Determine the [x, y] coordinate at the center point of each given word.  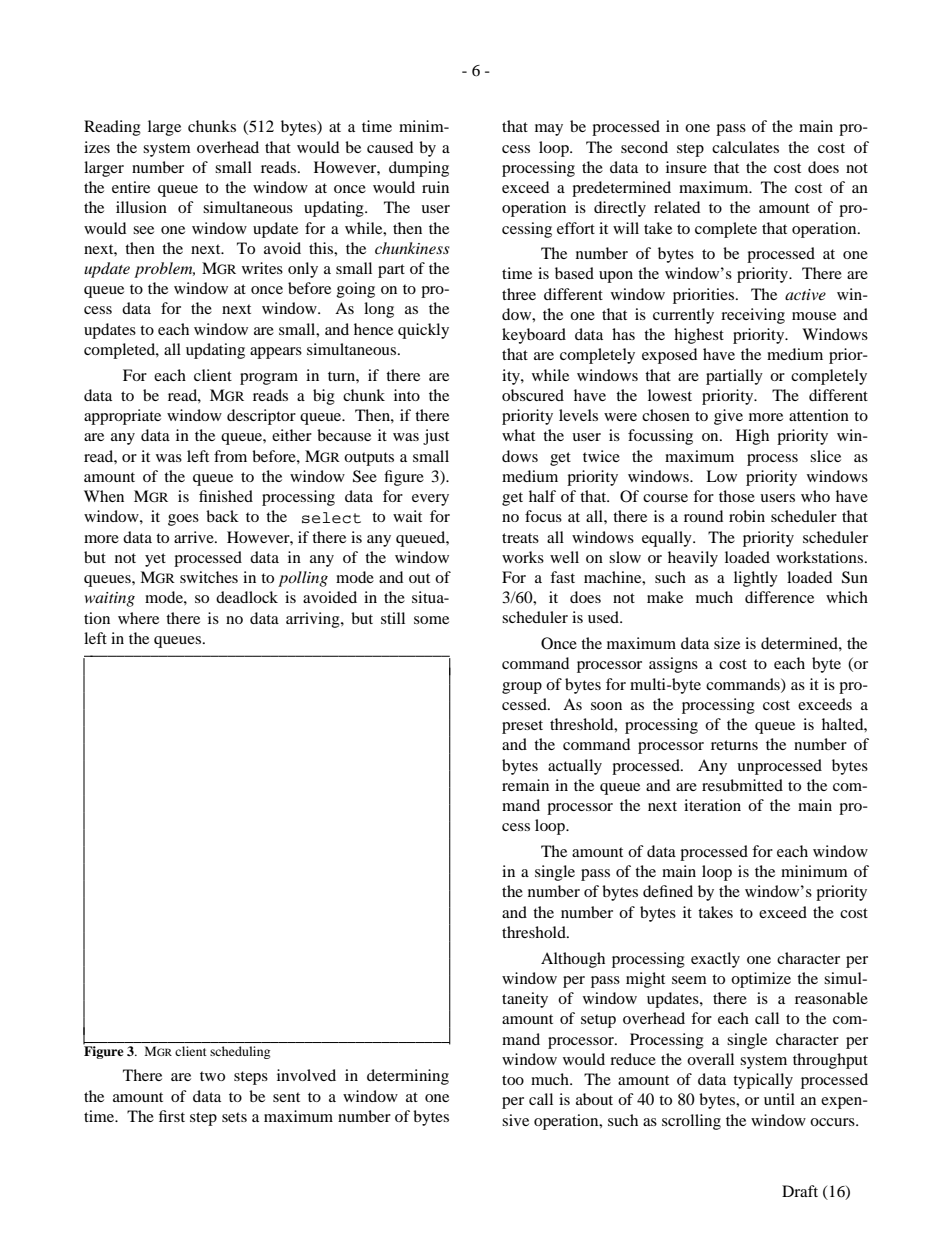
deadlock [247, 597]
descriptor [261, 417]
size [727, 643]
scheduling [240, 1052]
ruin [435, 187]
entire [131, 187]
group [522, 688]
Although [573, 960]
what [518, 435]
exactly [715, 960]
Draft [800, 1191]
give [728, 417]
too [513, 1080]
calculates [745, 147]
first [172, 1116]
